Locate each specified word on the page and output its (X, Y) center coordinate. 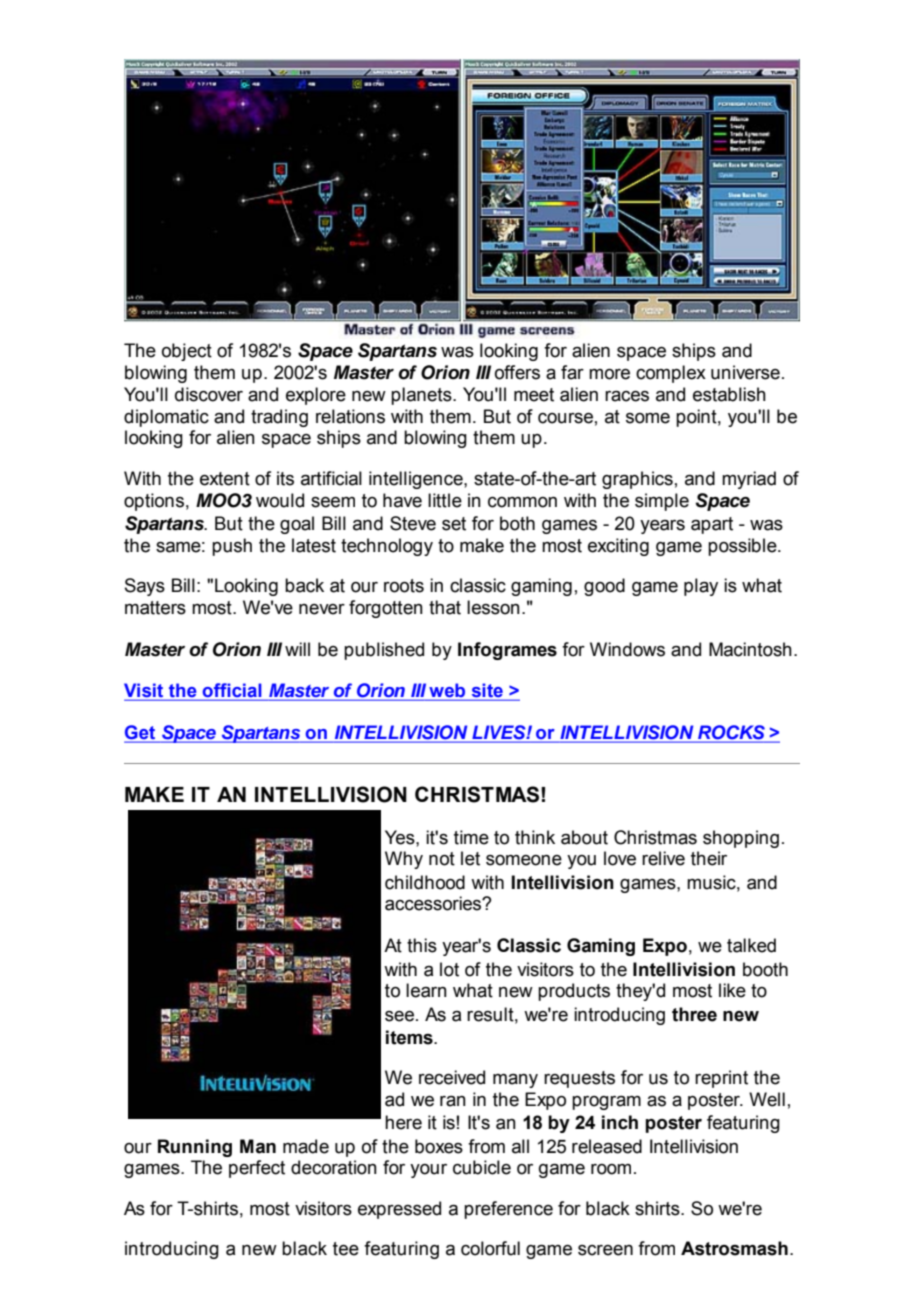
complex (671, 374)
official (232, 691)
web (448, 691)
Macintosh (750, 649)
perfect (257, 1169)
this (422, 945)
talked (751, 945)
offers (517, 372)
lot (449, 969)
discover (209, 394)
